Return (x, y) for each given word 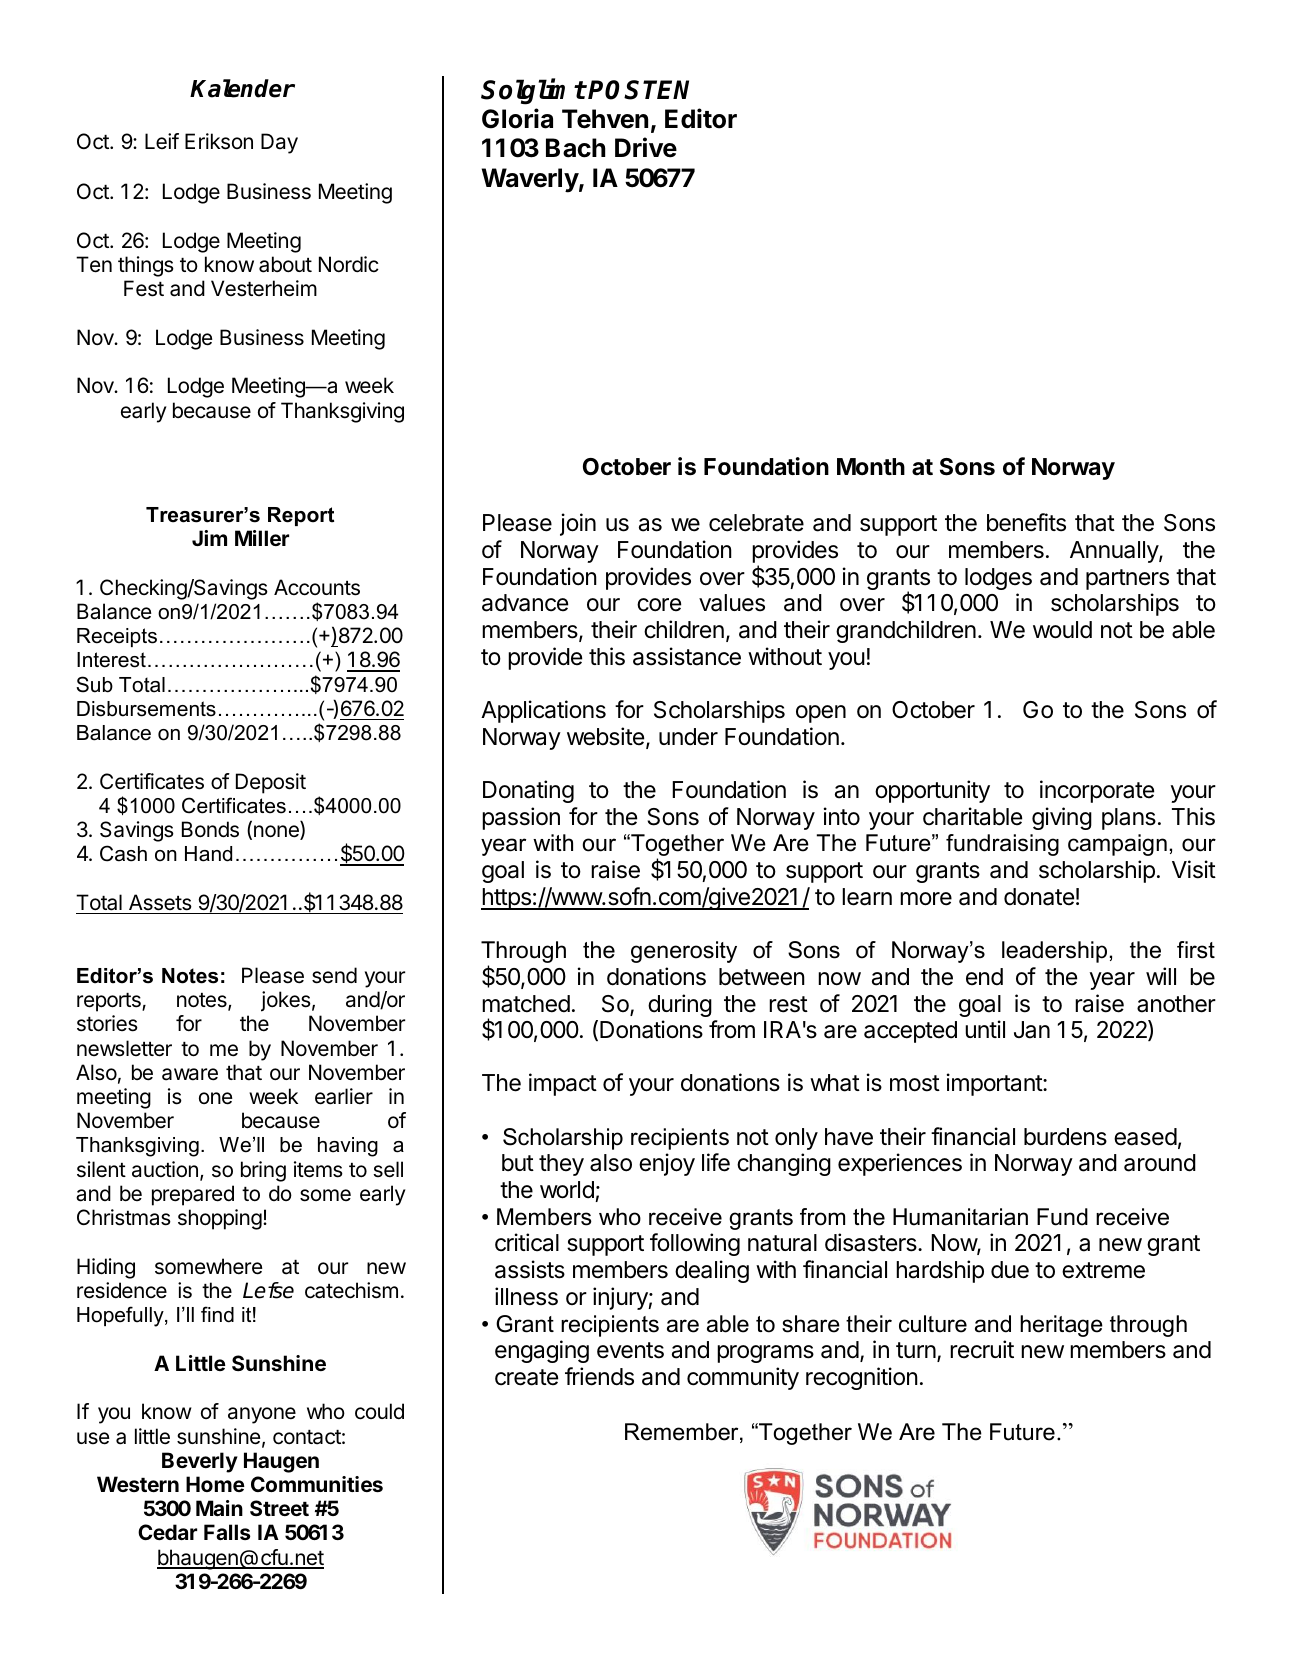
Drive (646, 147)
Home (215, 1484)
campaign (1117, 845)
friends (599, 1376)
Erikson (219, 141)
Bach (575, 148)
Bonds (210, 829)
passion (521, 818)
